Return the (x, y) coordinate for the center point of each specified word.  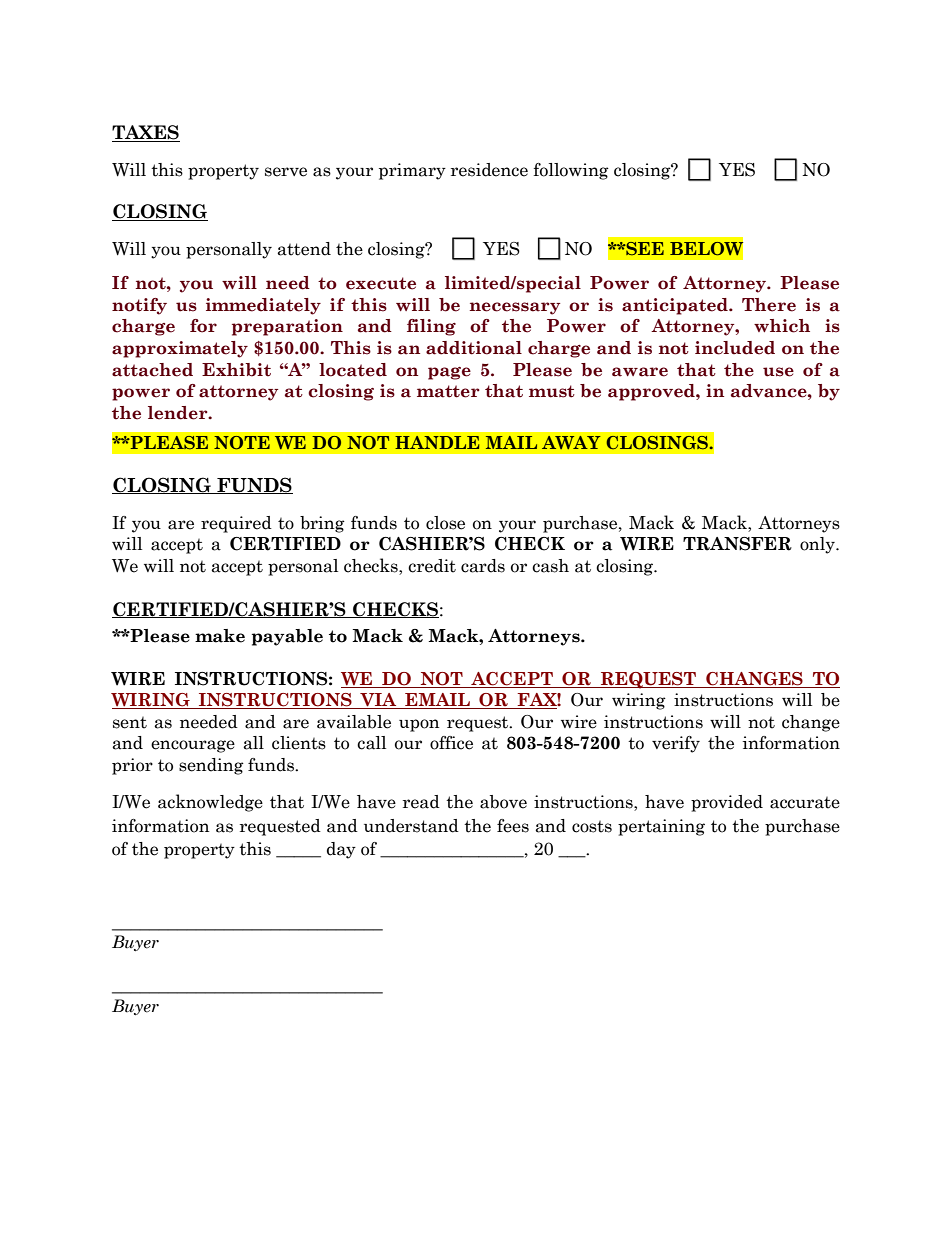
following (571, 171)
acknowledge (210, 803)
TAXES (146, 133)
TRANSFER (737, 544)
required (236, 524)
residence (489, 170)
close (445, 523)
